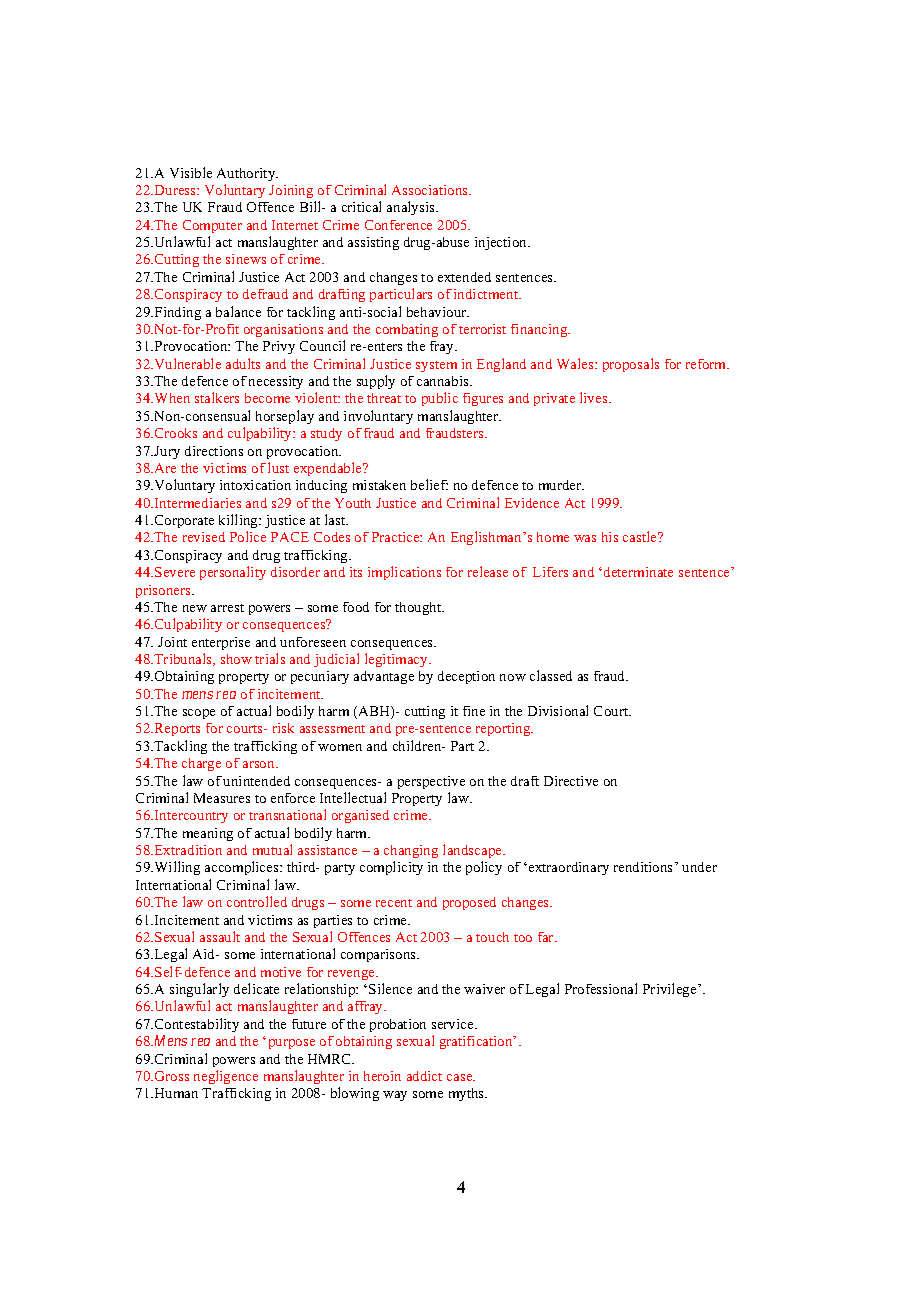 The height and width of the screenshot is (1308, 924). Describe the element at coordinates (247, 174) in the screenshot. I see `Authority` at that location.
